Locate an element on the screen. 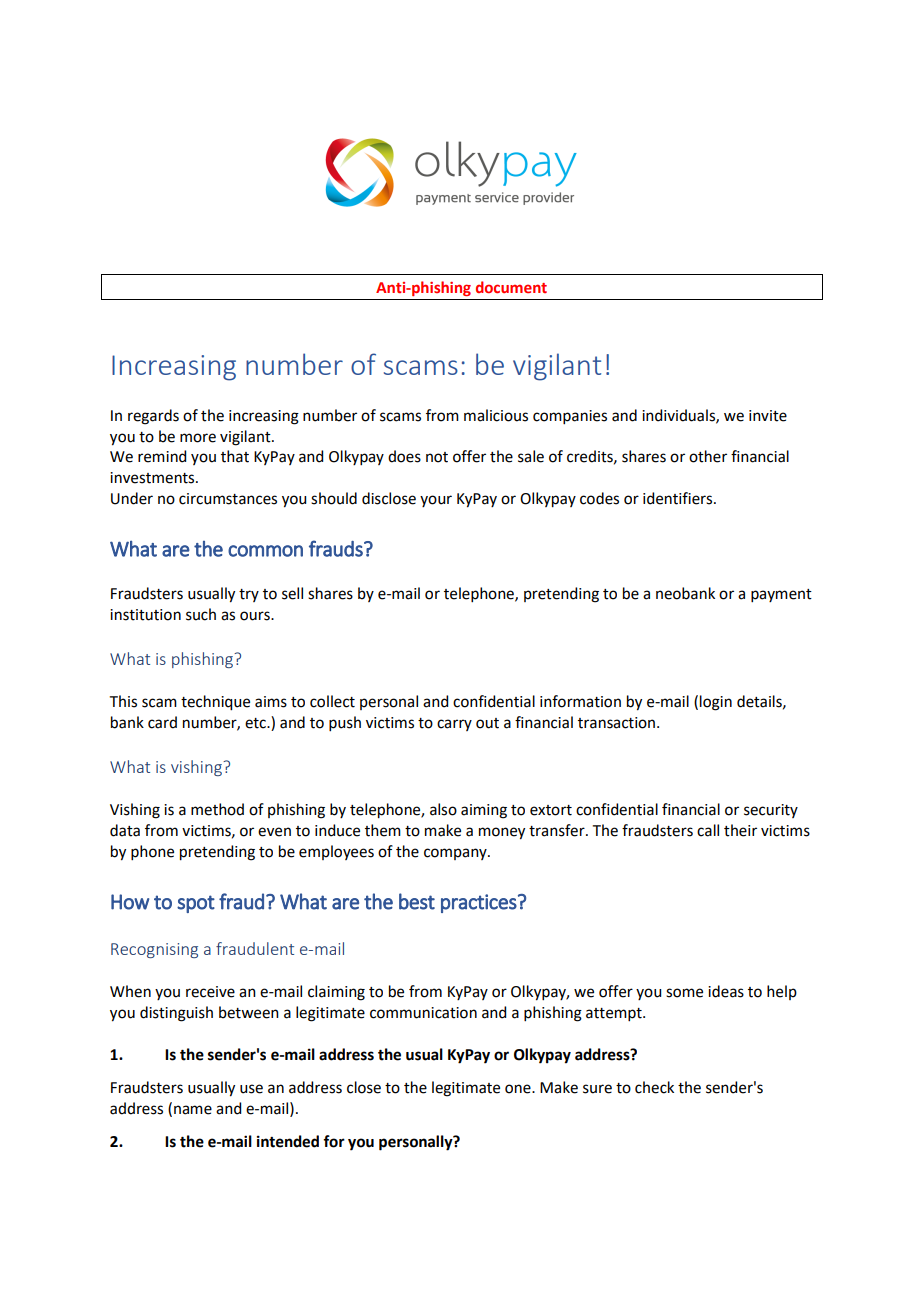 Image resolution: width=924 pixels, height=1308 pixels. your is located at coordinates (436, 501).
